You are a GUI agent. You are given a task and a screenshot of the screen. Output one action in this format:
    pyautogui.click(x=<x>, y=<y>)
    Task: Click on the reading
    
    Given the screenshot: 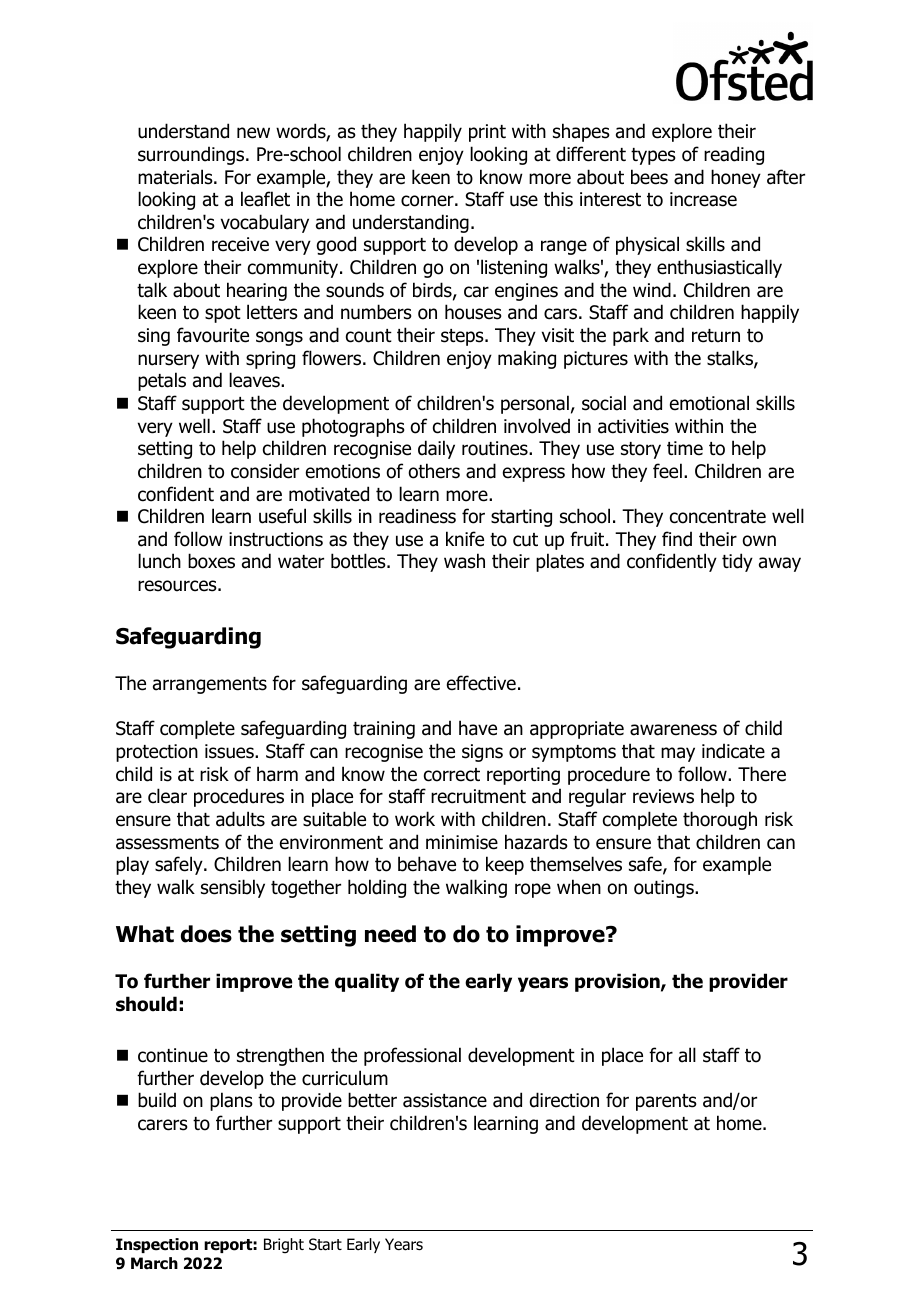 What is the action you would take?
    pyautogui.click(x=734, y=155)
